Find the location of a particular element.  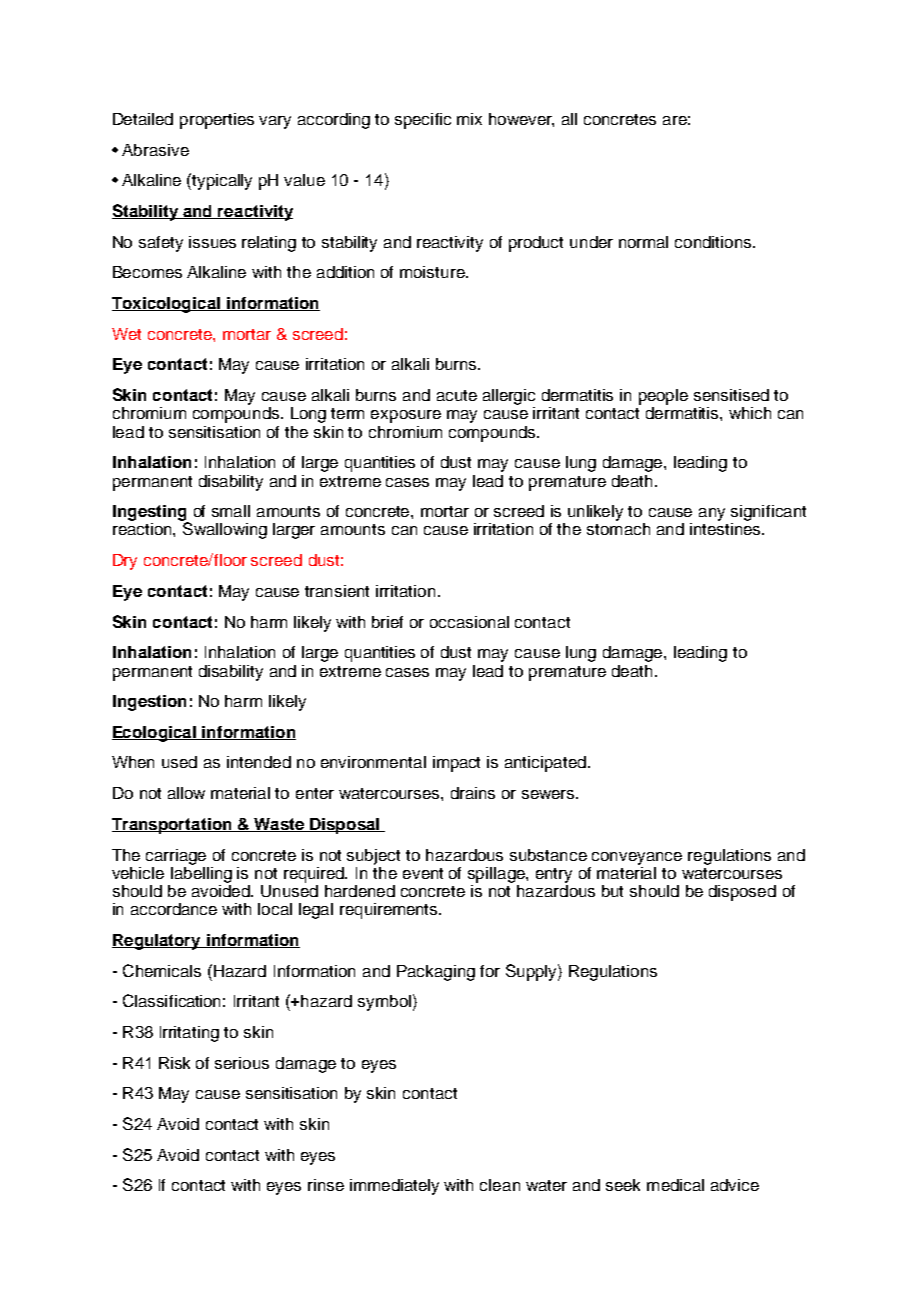

Ingestion is located at coordinates (149, 703).
